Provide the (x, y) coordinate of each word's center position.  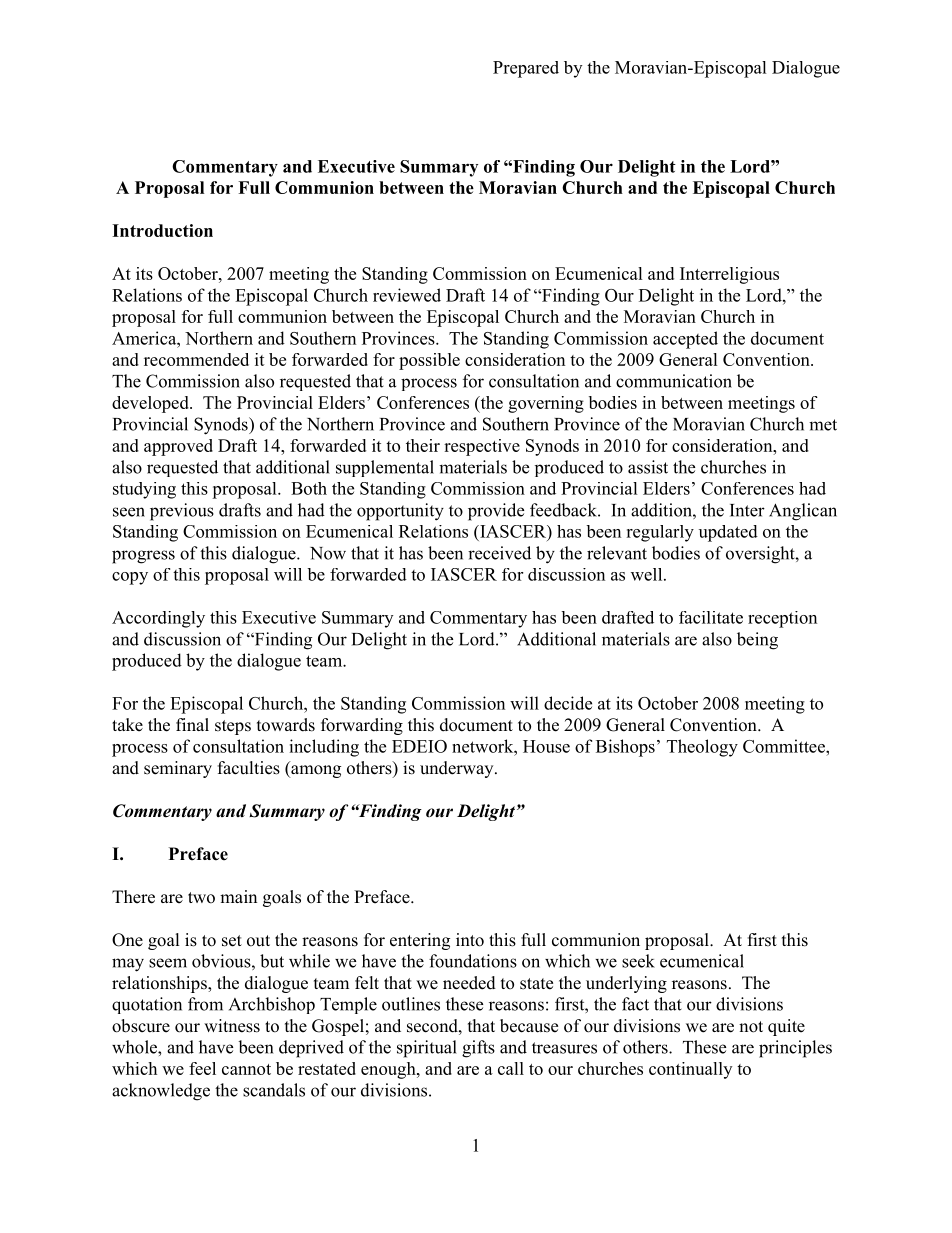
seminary (178, 769)
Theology (702, 748)
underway (458, 769)
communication (674, 381)
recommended (196, 359)
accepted (685, 340)
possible (429, 361)
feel (202, 1068)
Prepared (526, 69)
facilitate (711, 617)
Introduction (162, 230)
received (499, 553)
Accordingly (158, 619)
